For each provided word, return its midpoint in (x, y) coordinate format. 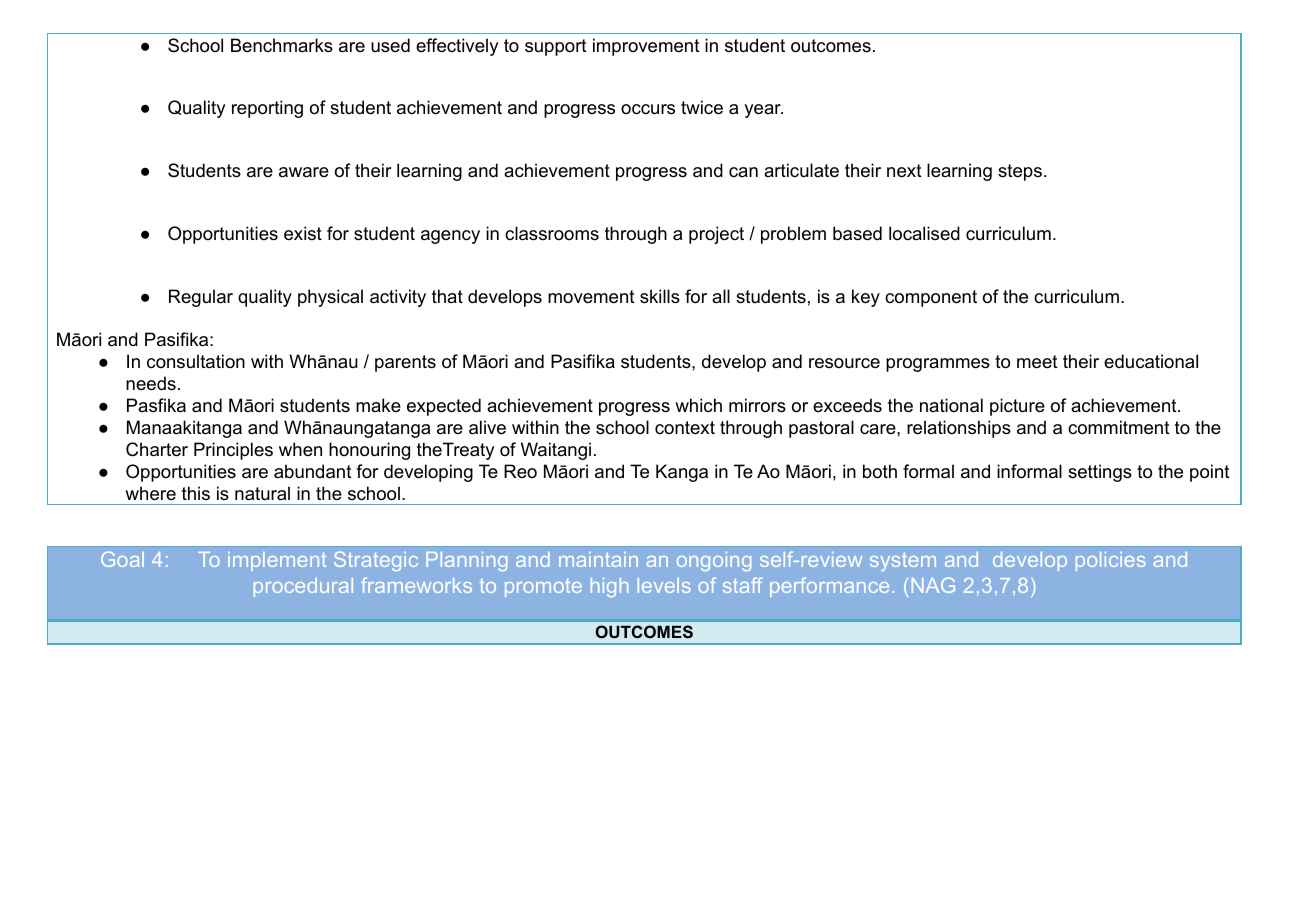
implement (277, 561)
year (763, 111)
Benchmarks (282, 45)
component (931, 298)
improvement (646, 47)
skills (660, 296)
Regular (201, 298)
